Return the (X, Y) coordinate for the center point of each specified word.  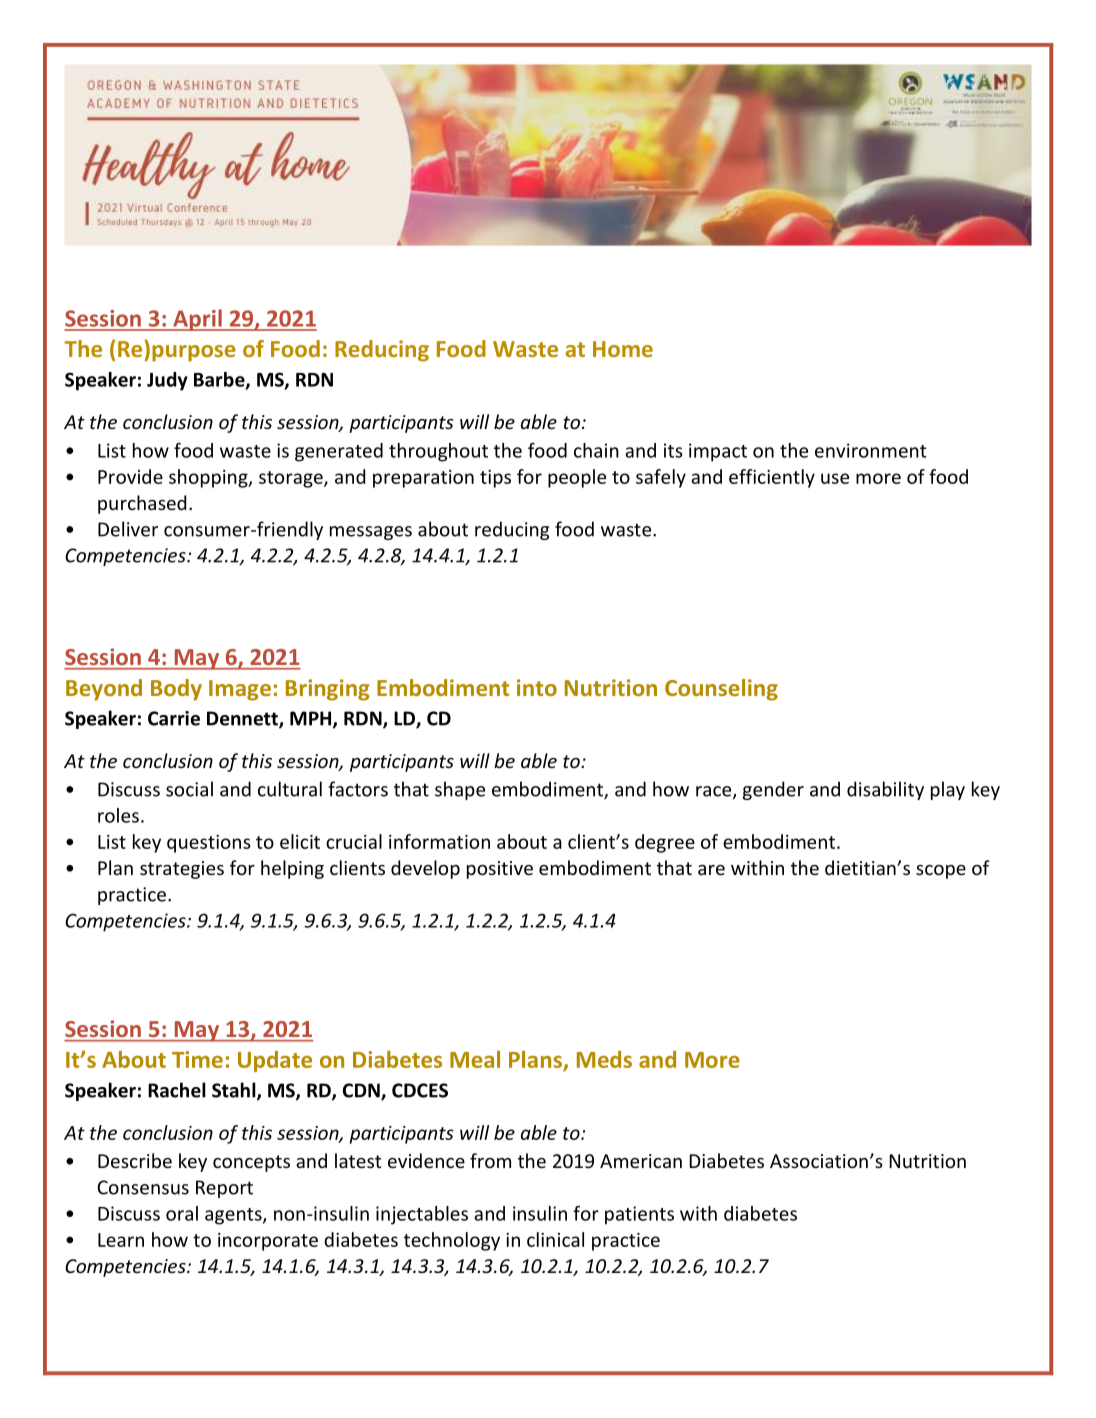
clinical (555, 1239)
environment (871, 450)
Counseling (721, 690)
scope (941, 872)
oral (182, 1213)
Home (623, 349)
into (537, 687)
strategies (182, 870)
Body (176, 690)
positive (500, 870)
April (197, 320)
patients (639, 1215)
